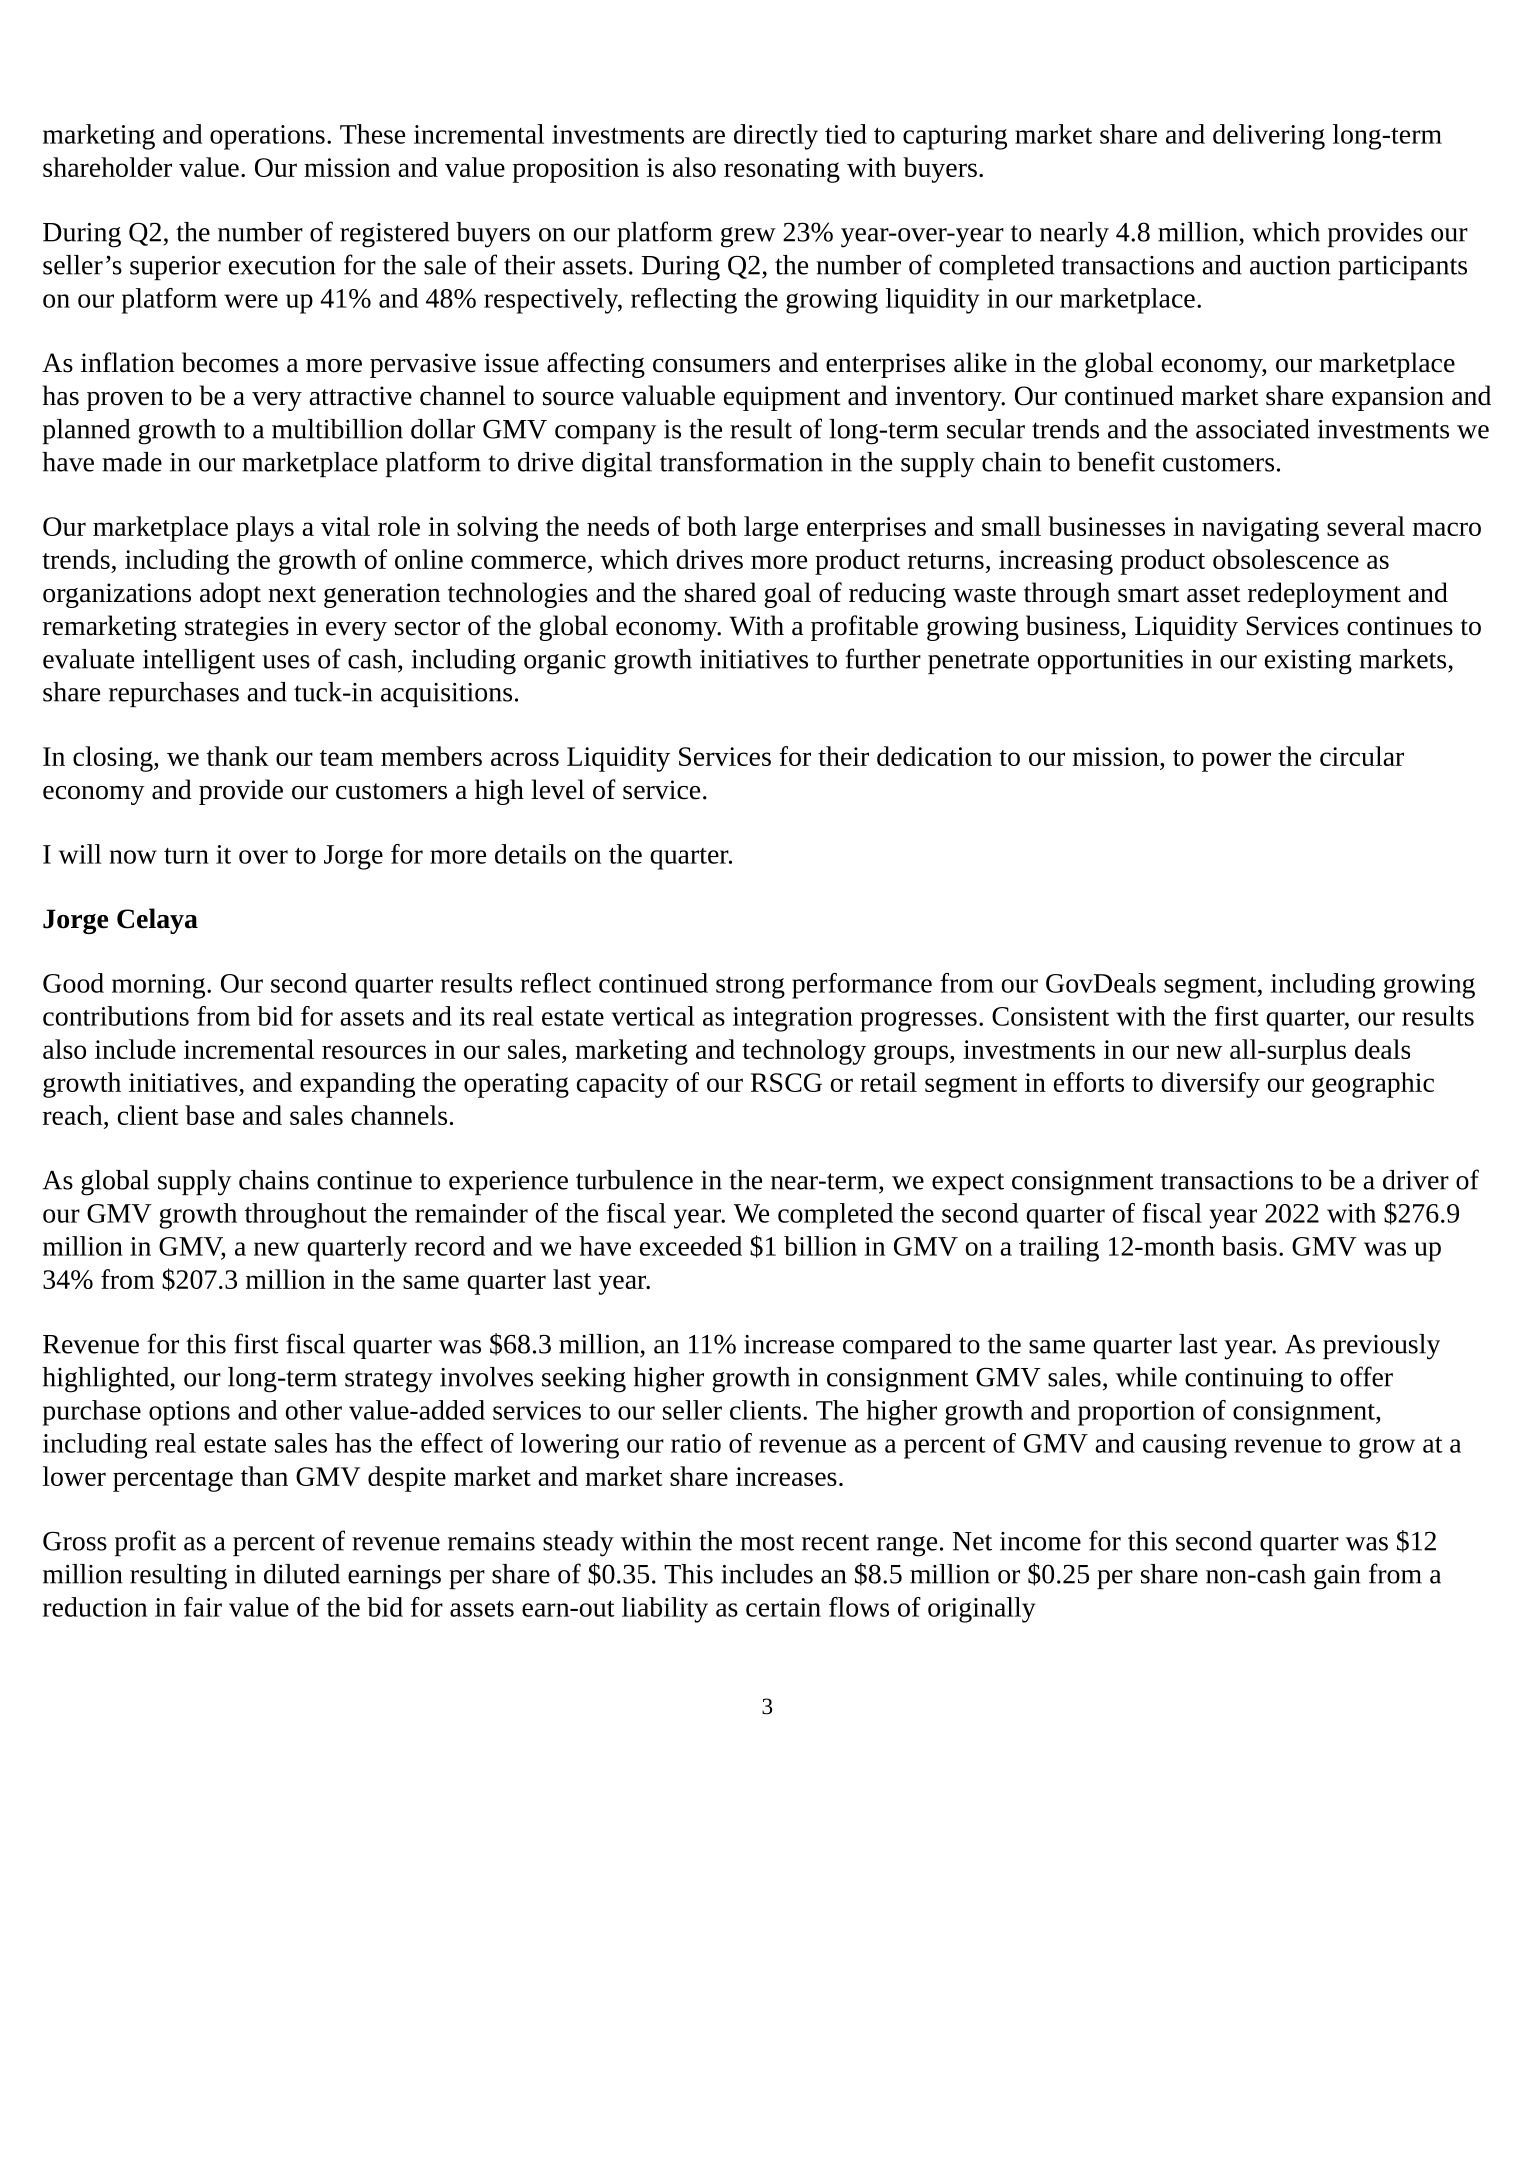  I want to click on strong, so click(750, 988).
